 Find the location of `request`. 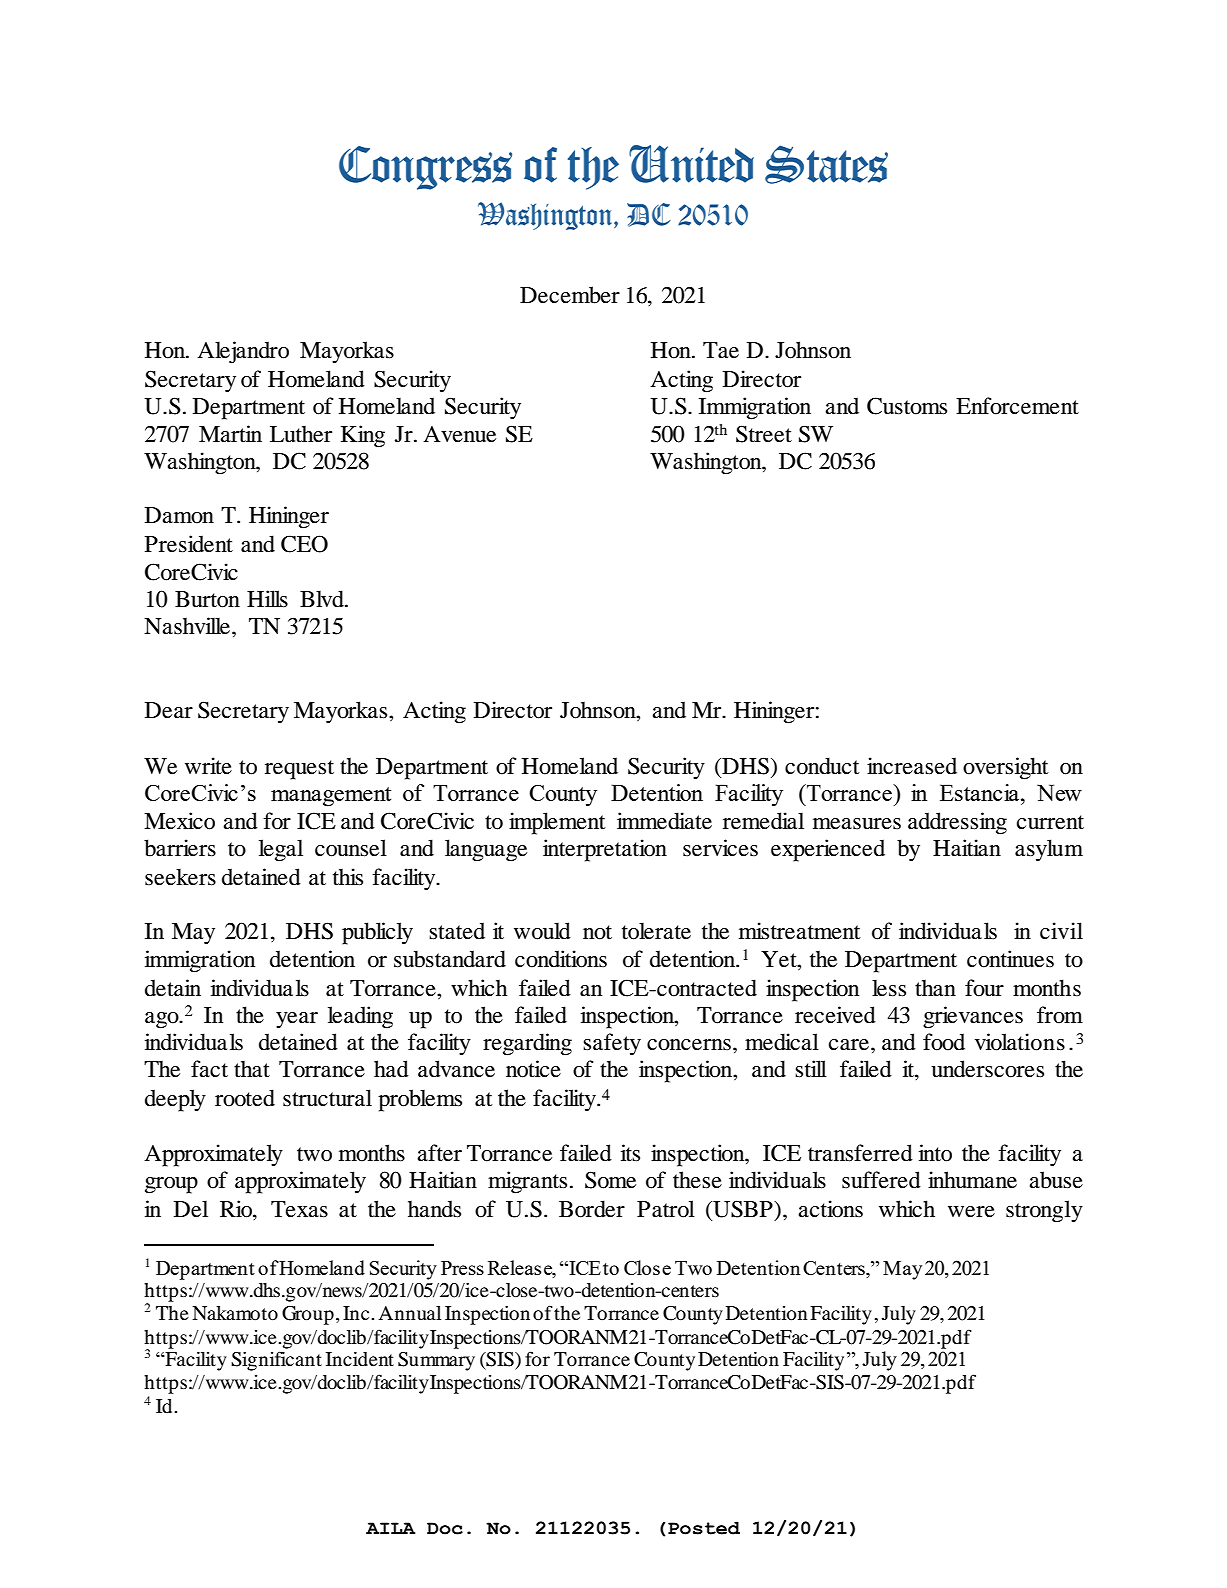

request is located at coordinates (299, 770).
